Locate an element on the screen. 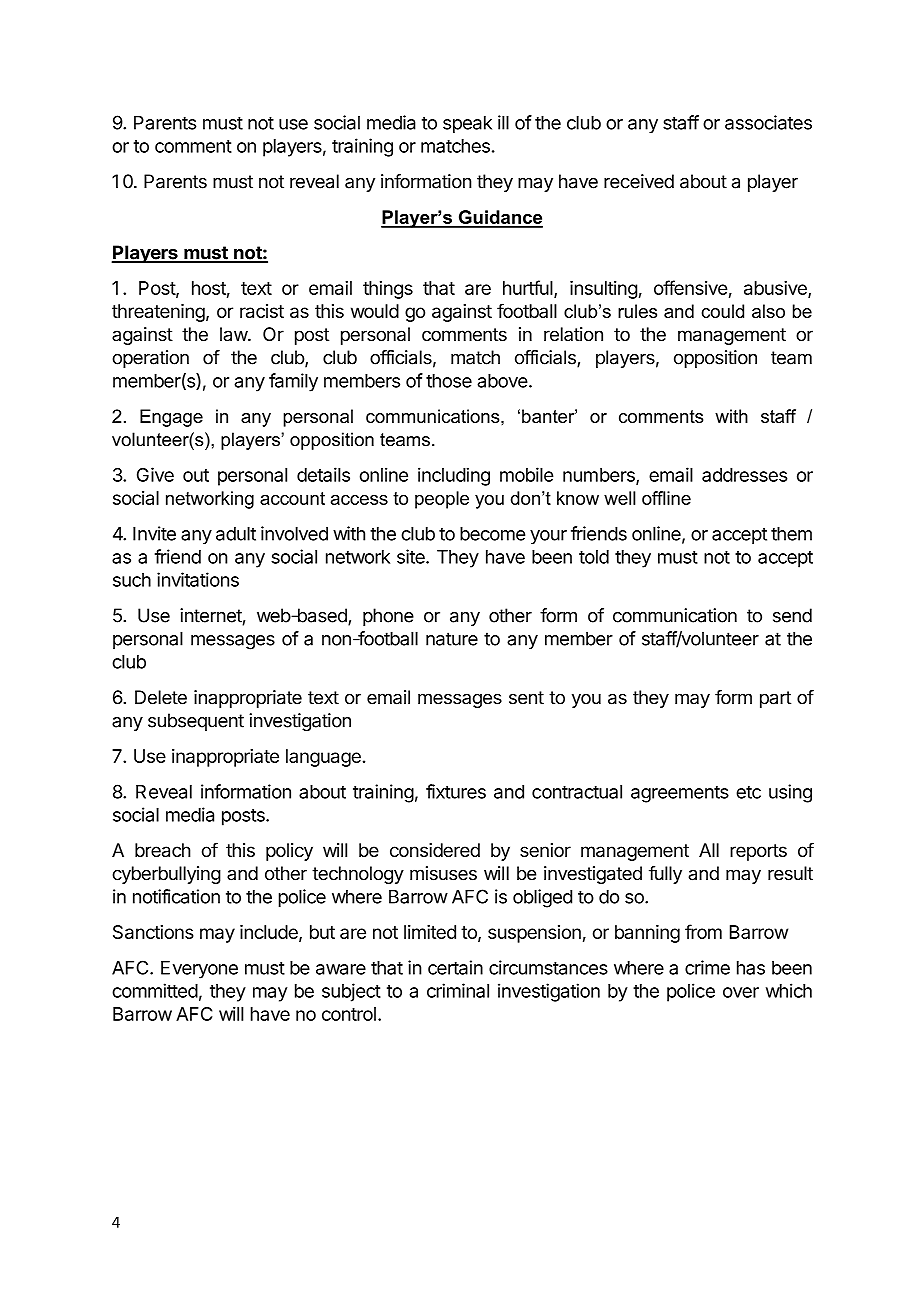  speak is located at coordinates (467, 124).
